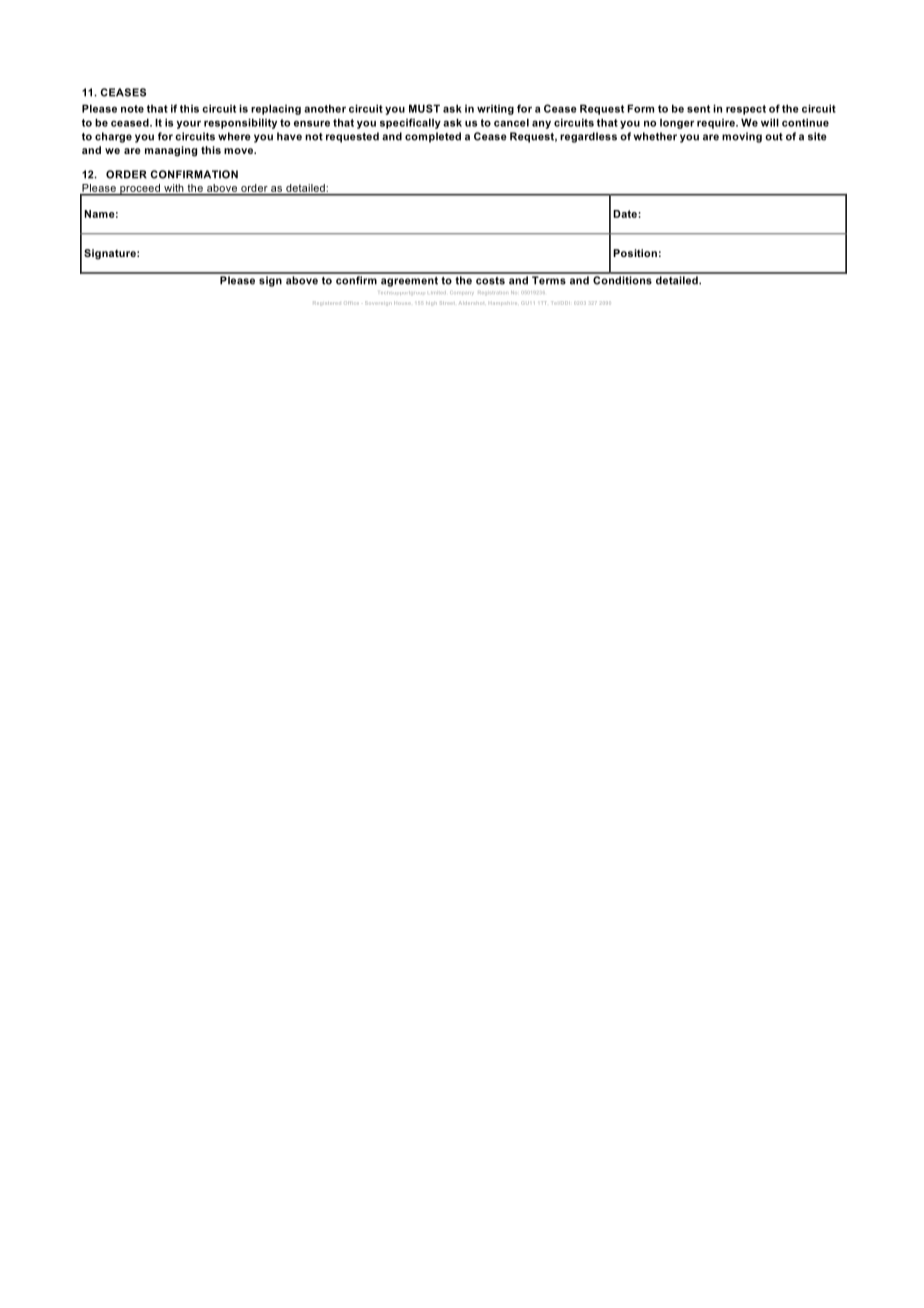 The height and width of the screenshot is (1308, 924). What do you see at coordinates (742, 137) in the screenshot?
I see `moving` at bounding box center [742, 137].
